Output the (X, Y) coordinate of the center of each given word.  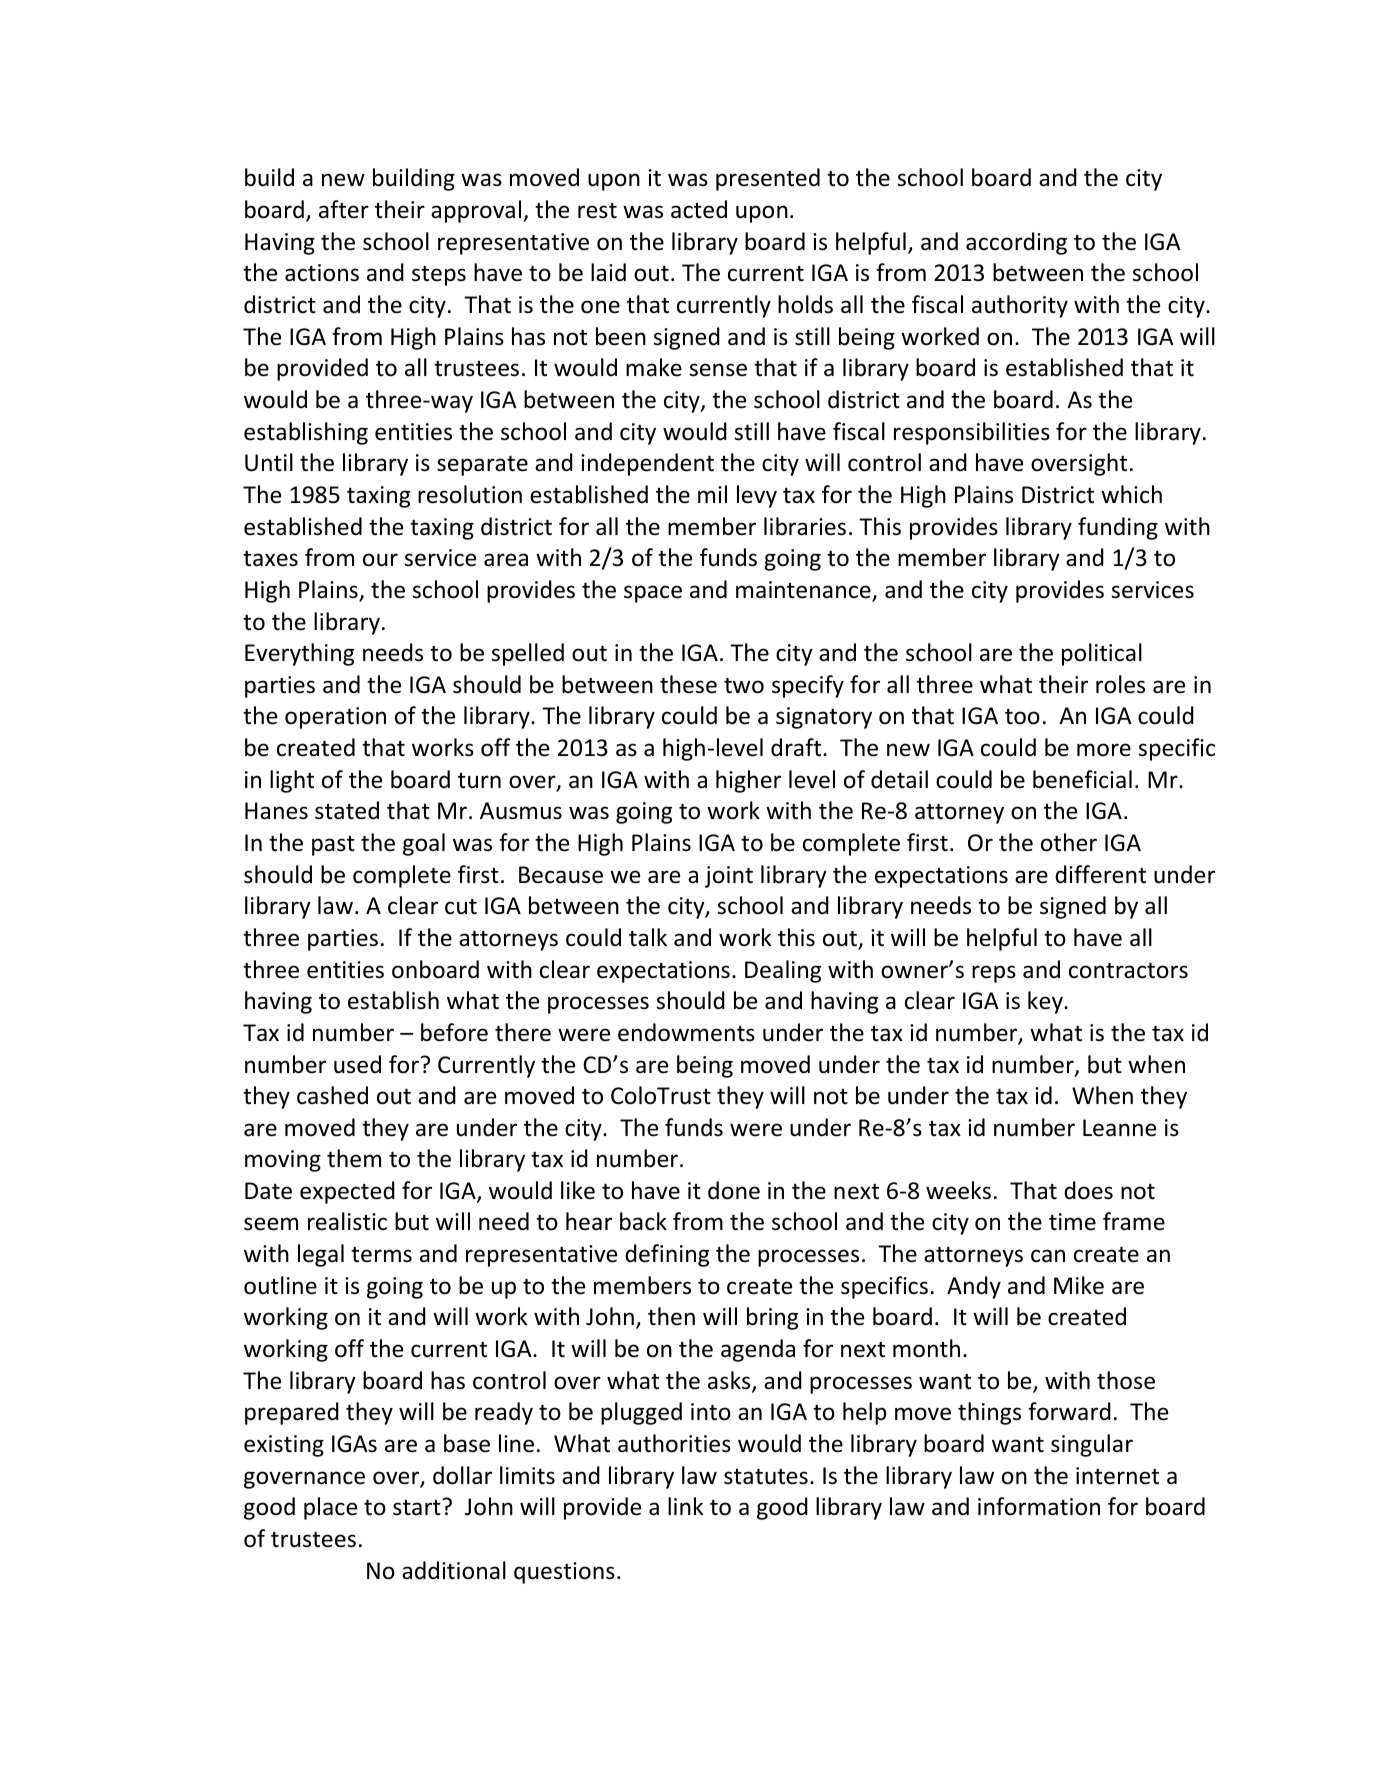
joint (729, 877)
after (344, 209)
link (685, 1506)
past (333, 846)
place (330, 1508)
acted (699, 209)
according (1016, 243)
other (1069, 842)
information (1039, 1506)
